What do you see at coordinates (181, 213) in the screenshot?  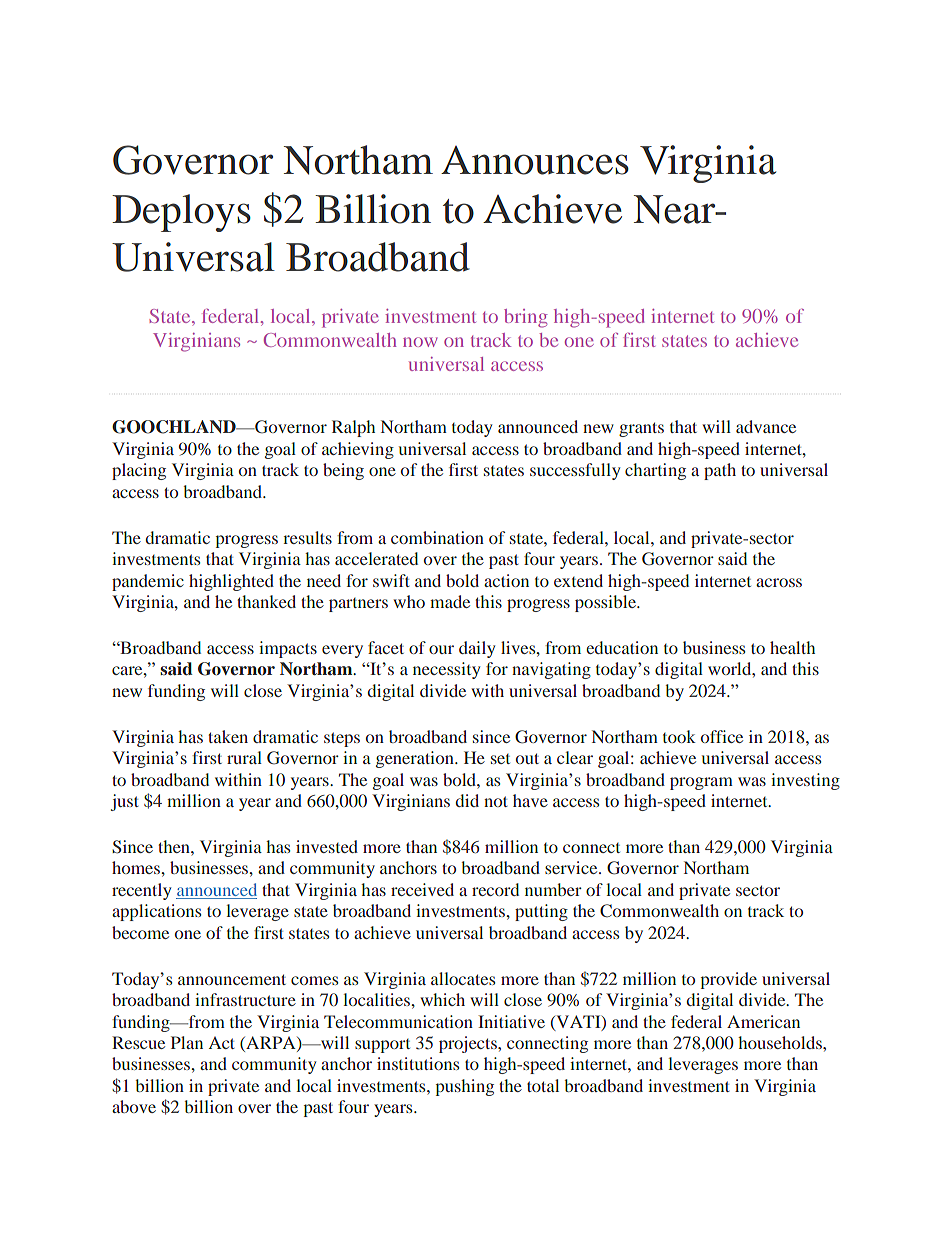 I see `Deploys` at bounding box center [181, 213].
